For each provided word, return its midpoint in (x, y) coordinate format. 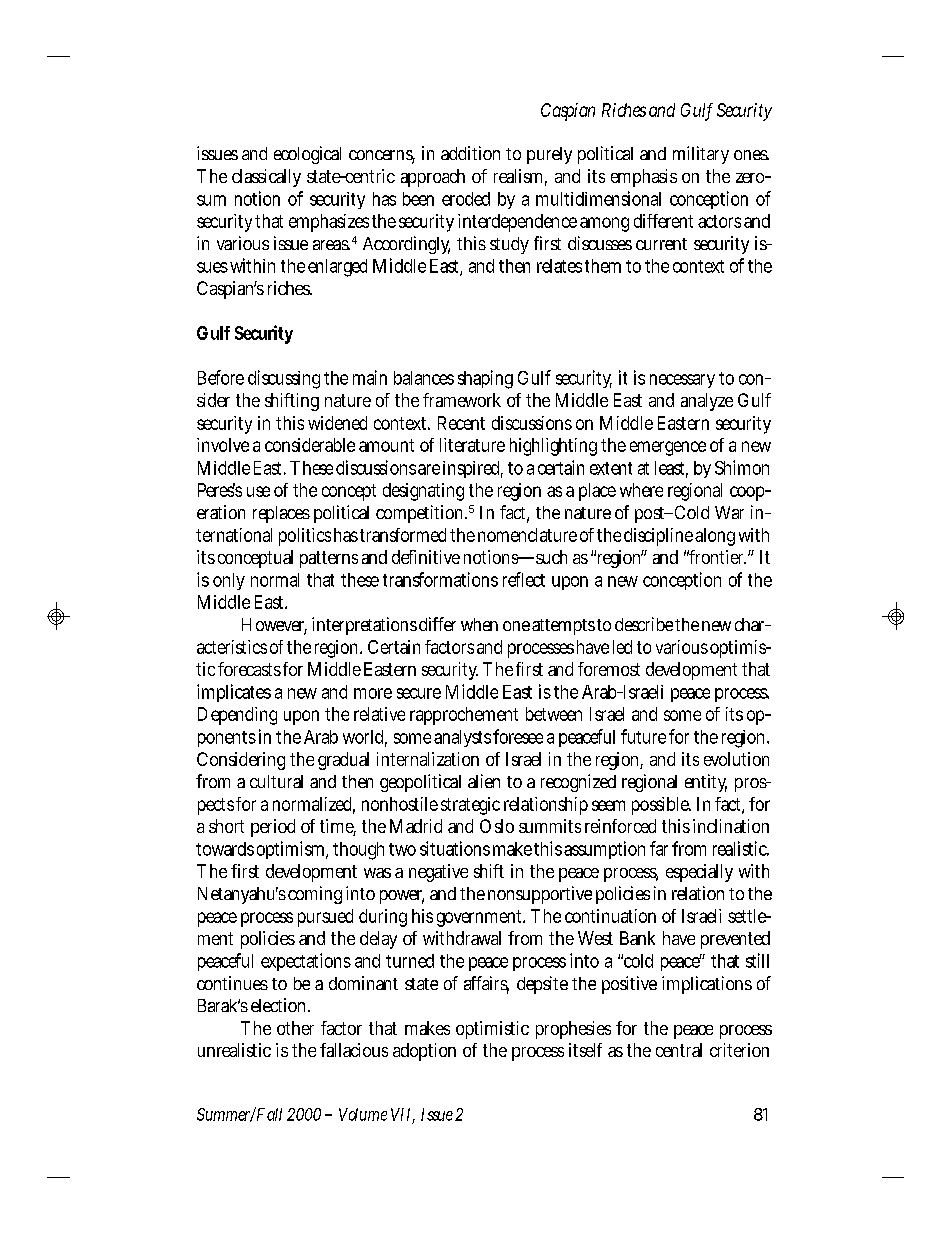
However (274, 626)
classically (266, 178)
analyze (707, 402)
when (479, 624)
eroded (466, 199)
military (701, 155)
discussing (284, 379)
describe (645, 624)
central (679, 1050)
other (295, 1028)
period (273, 828)
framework (462, 400)
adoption (424, 1052)
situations (455, 848)
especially (699, 873)
